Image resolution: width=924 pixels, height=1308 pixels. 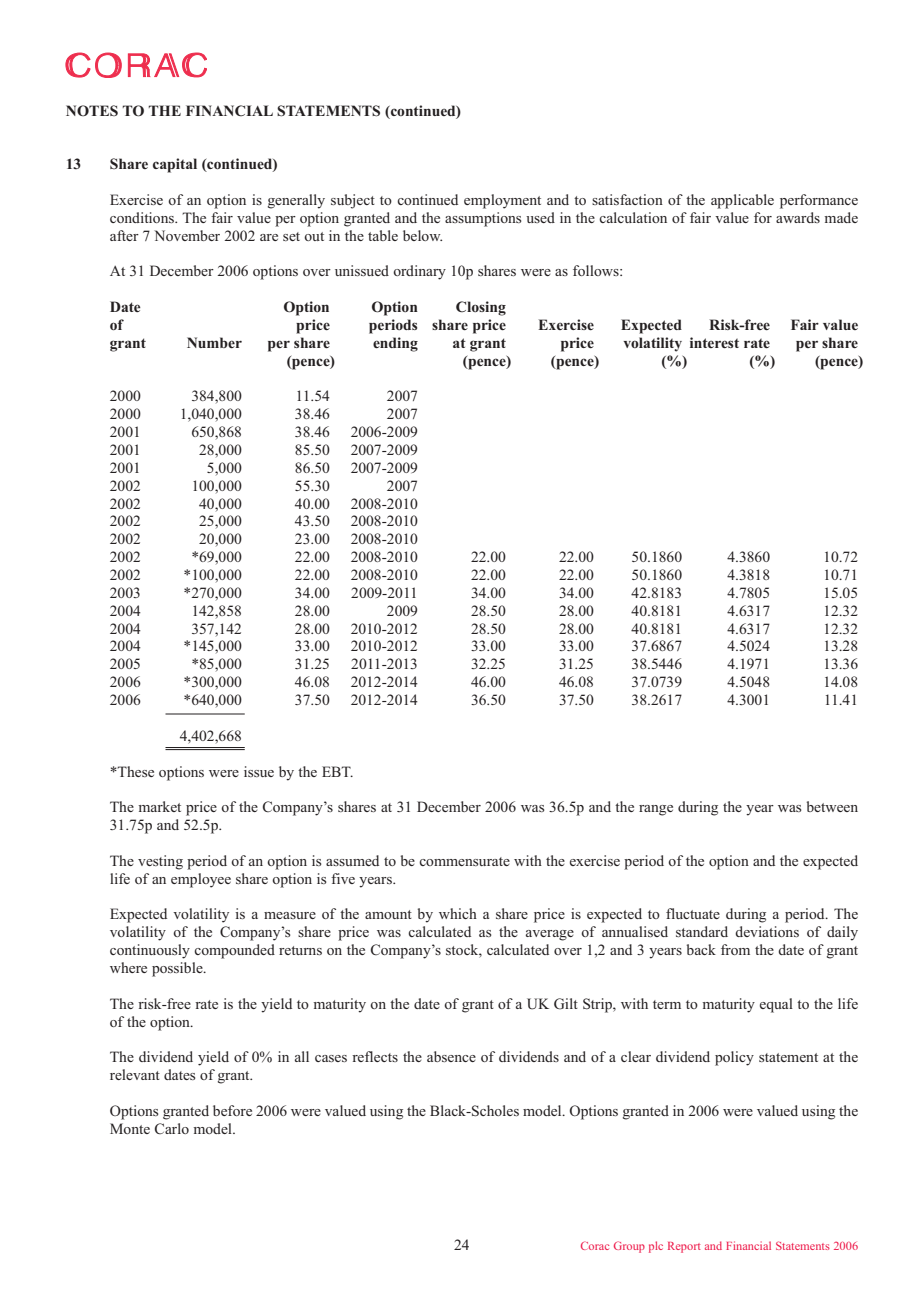 What do you see at coordinates (175, 165) in the screenshot?
I see `capital` at bounding box center [175, 165].
